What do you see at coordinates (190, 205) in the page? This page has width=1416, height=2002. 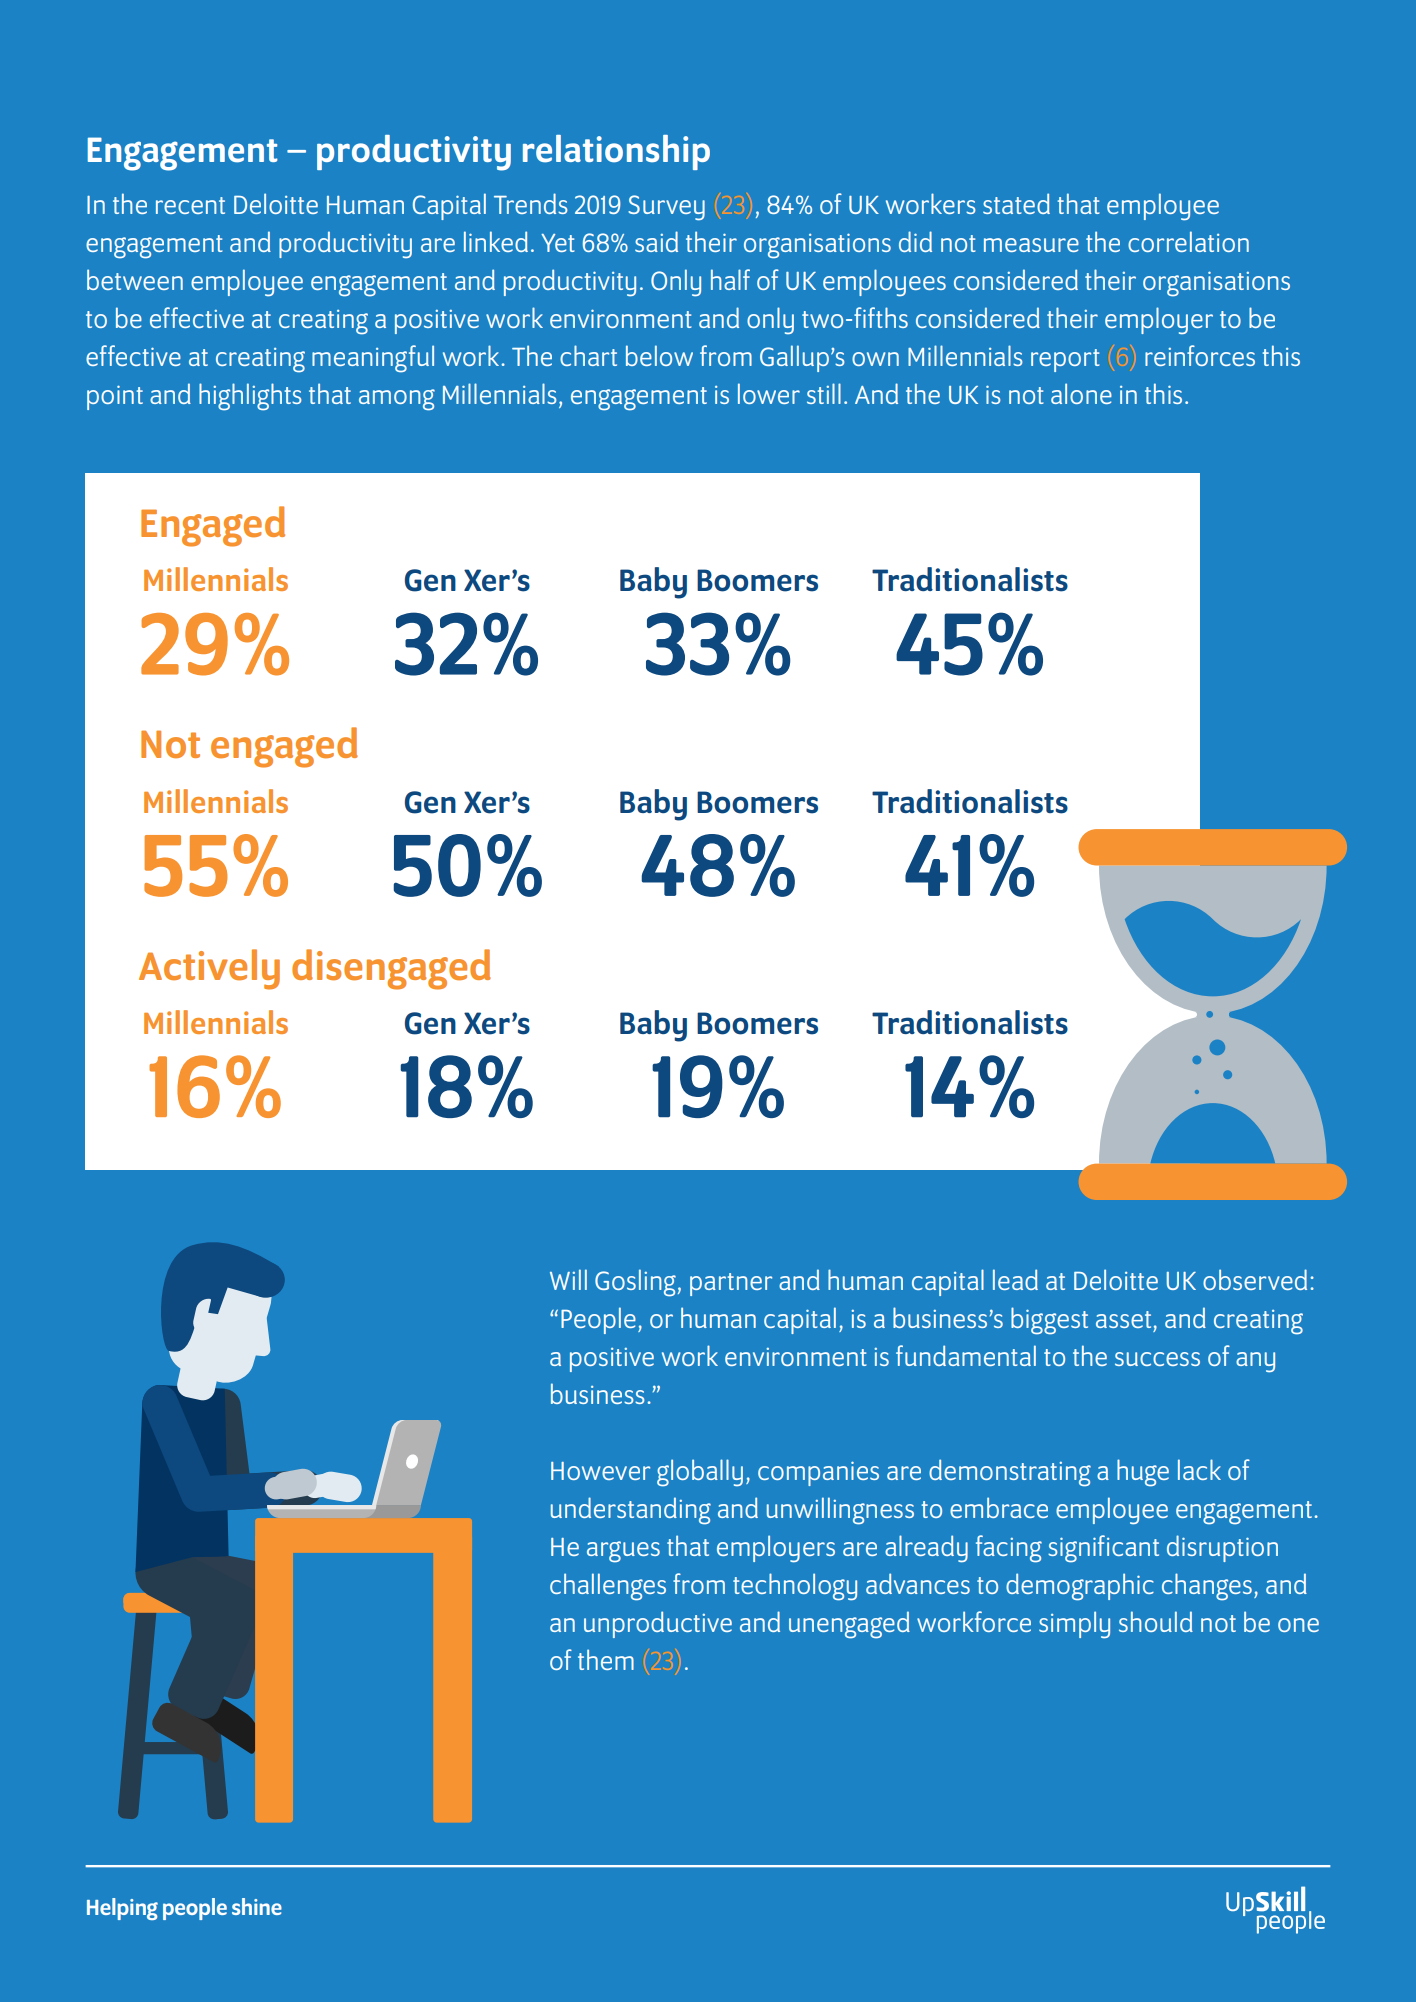 I see `recent` at bounding box center [190, 205].
